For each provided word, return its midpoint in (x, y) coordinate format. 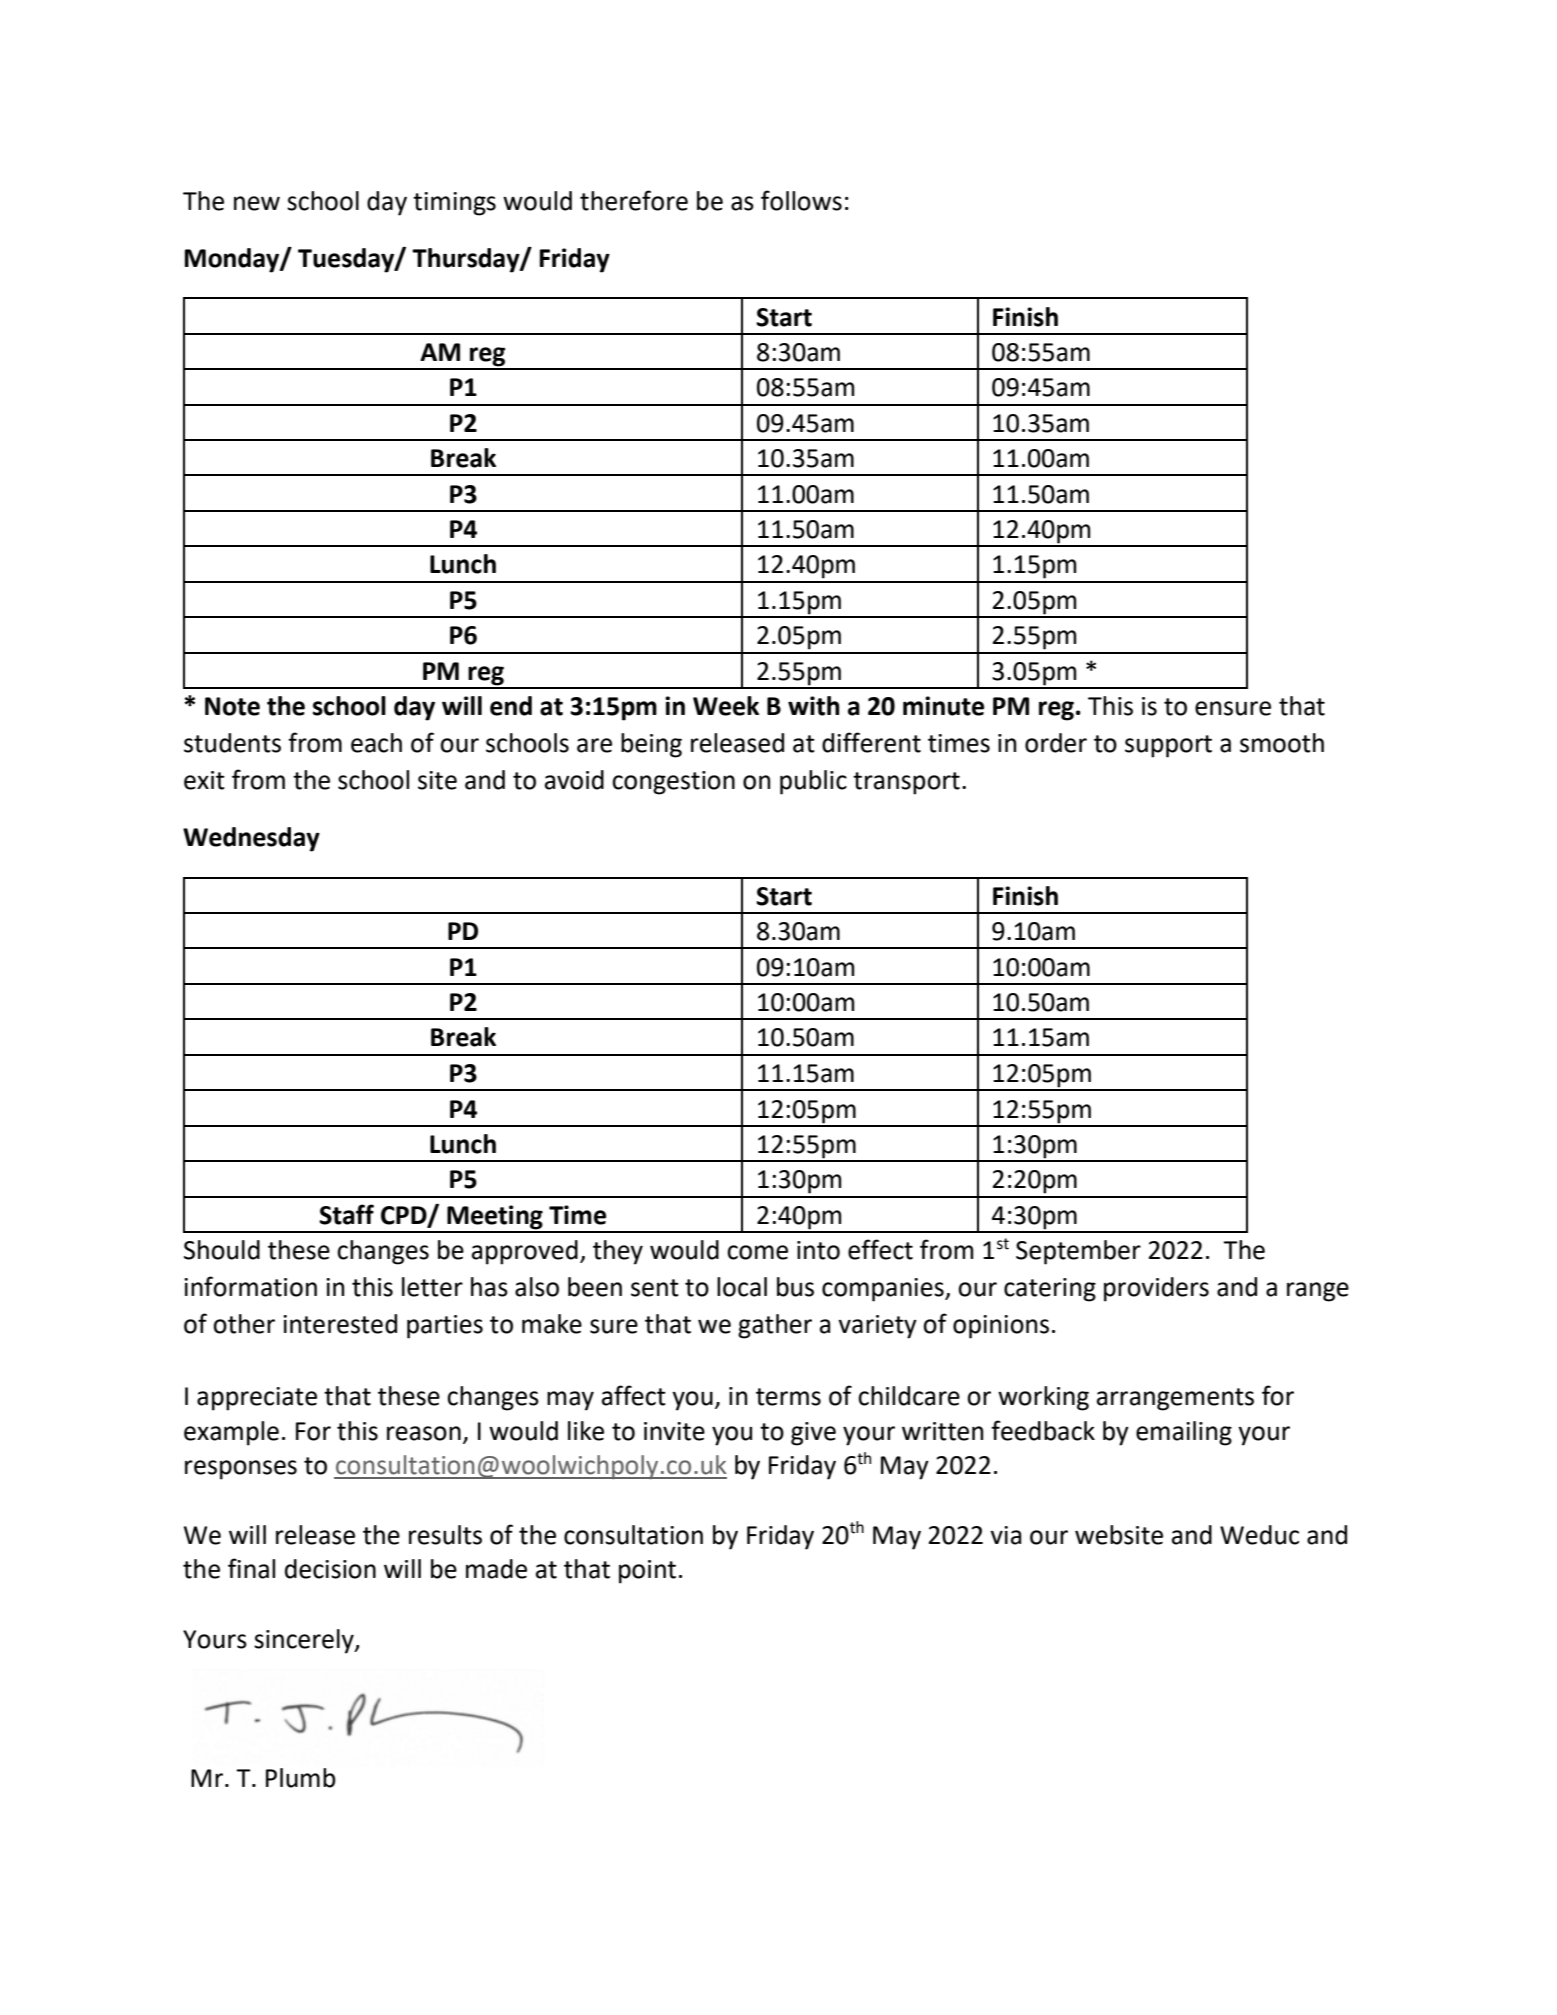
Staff (346, 1214)
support (1168, 746)
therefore (634, 200)
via (1005, 1535)
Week (726, 706)
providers (1156, 1289)
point (647, 1572)
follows (801, 200)
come (757, 1252)
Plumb (301, 1778)
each (376, 743)
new (257, 203)
